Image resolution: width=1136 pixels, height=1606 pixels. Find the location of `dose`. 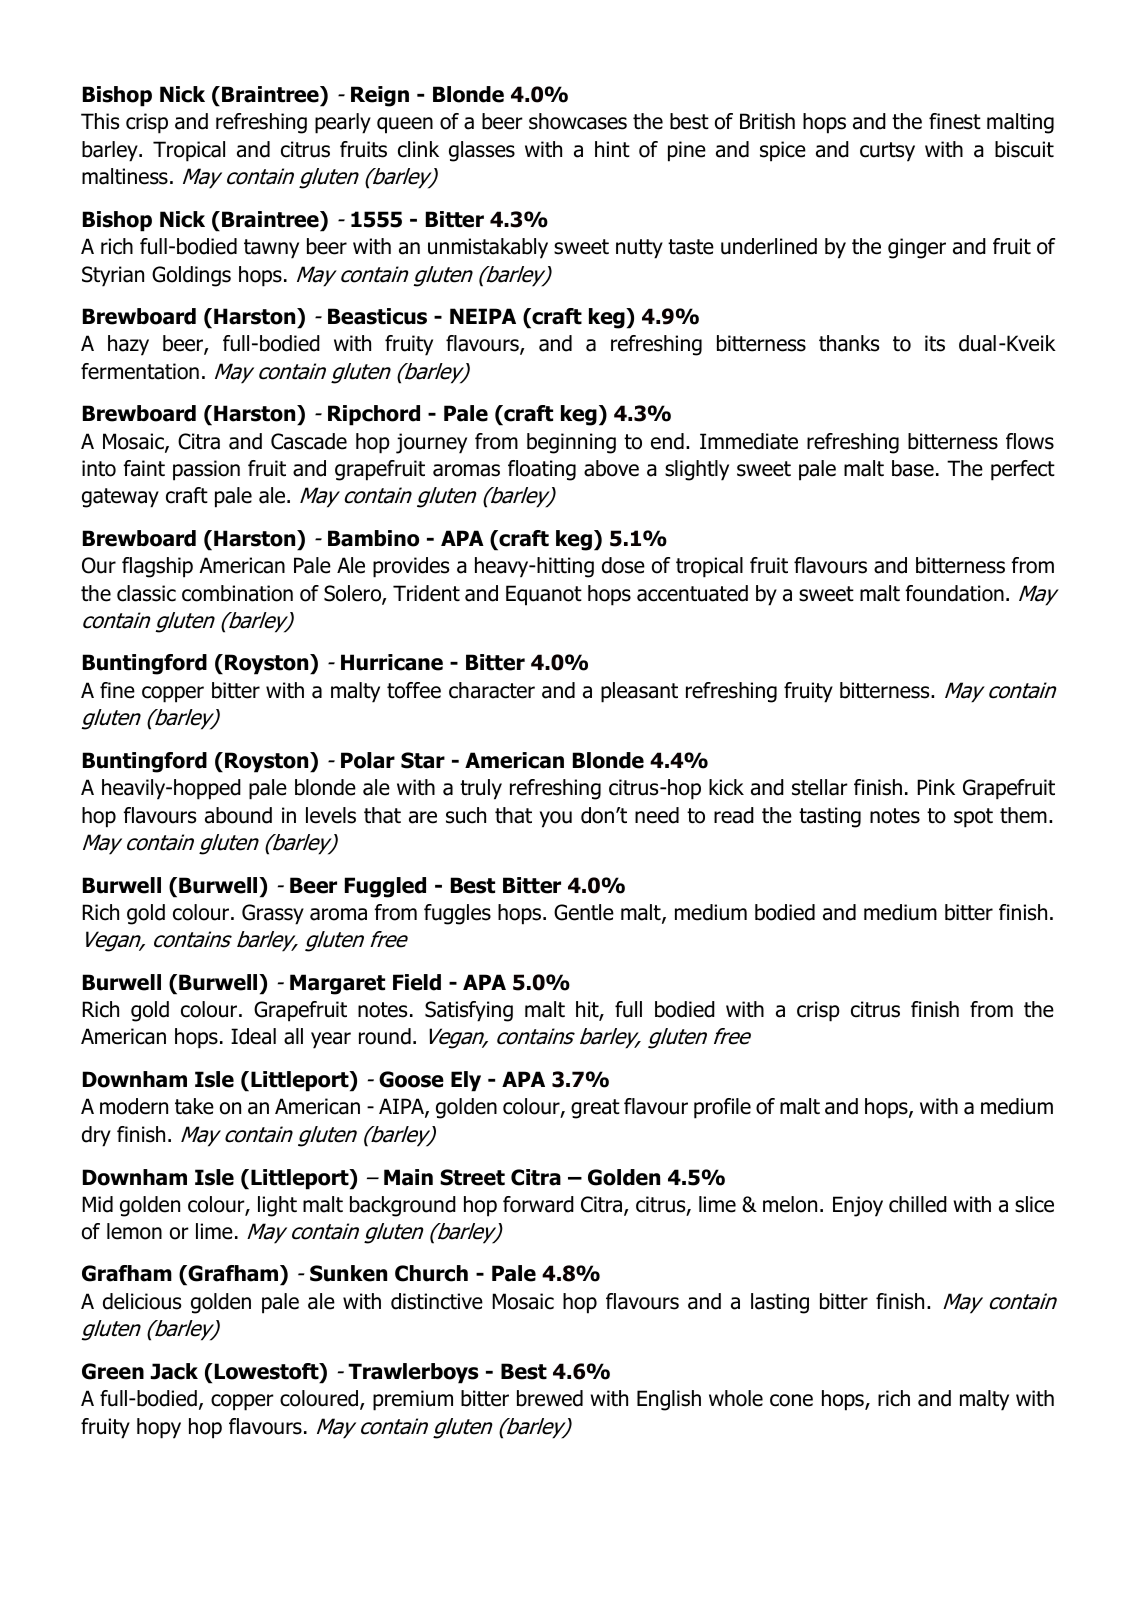

dose is located at coordinates (623, 565).
